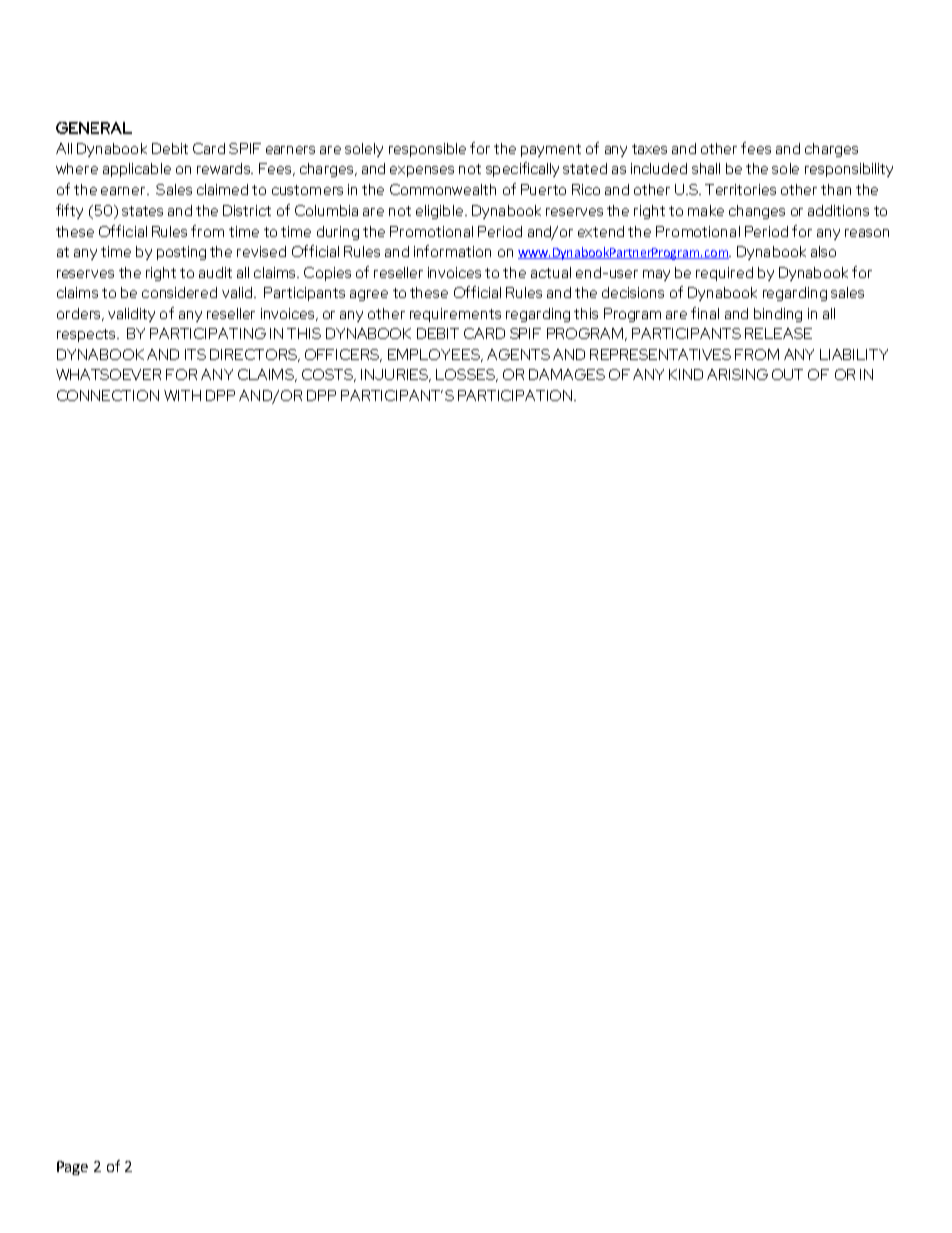 The image size is (952, 1233). I want to click on OUT, so click(787, 374).
